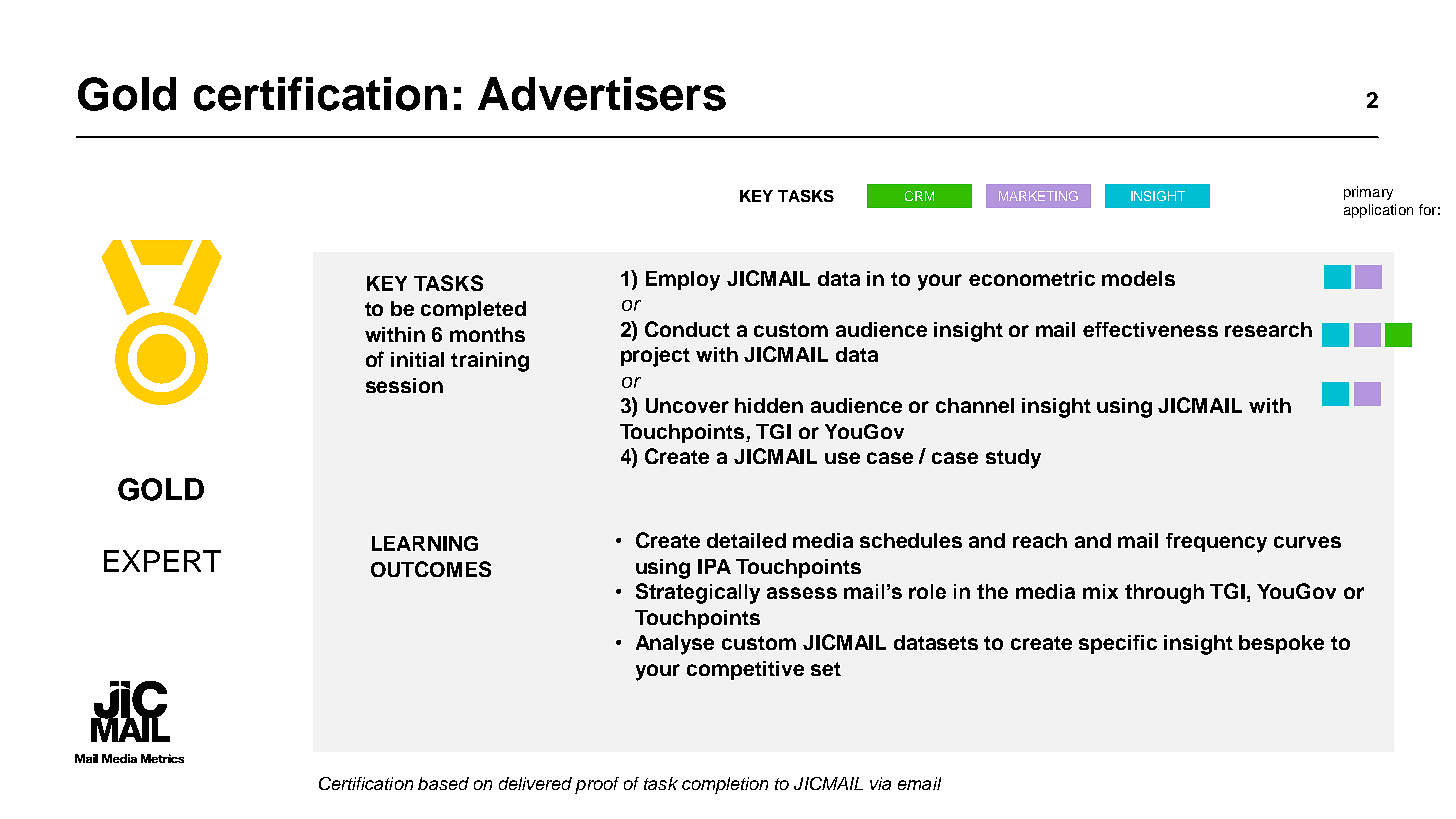 The height and width of the screenshot is (819, 1456). Describe the element at coordinates (919, 196) in the screenshot. I see `CRM` at that location.
